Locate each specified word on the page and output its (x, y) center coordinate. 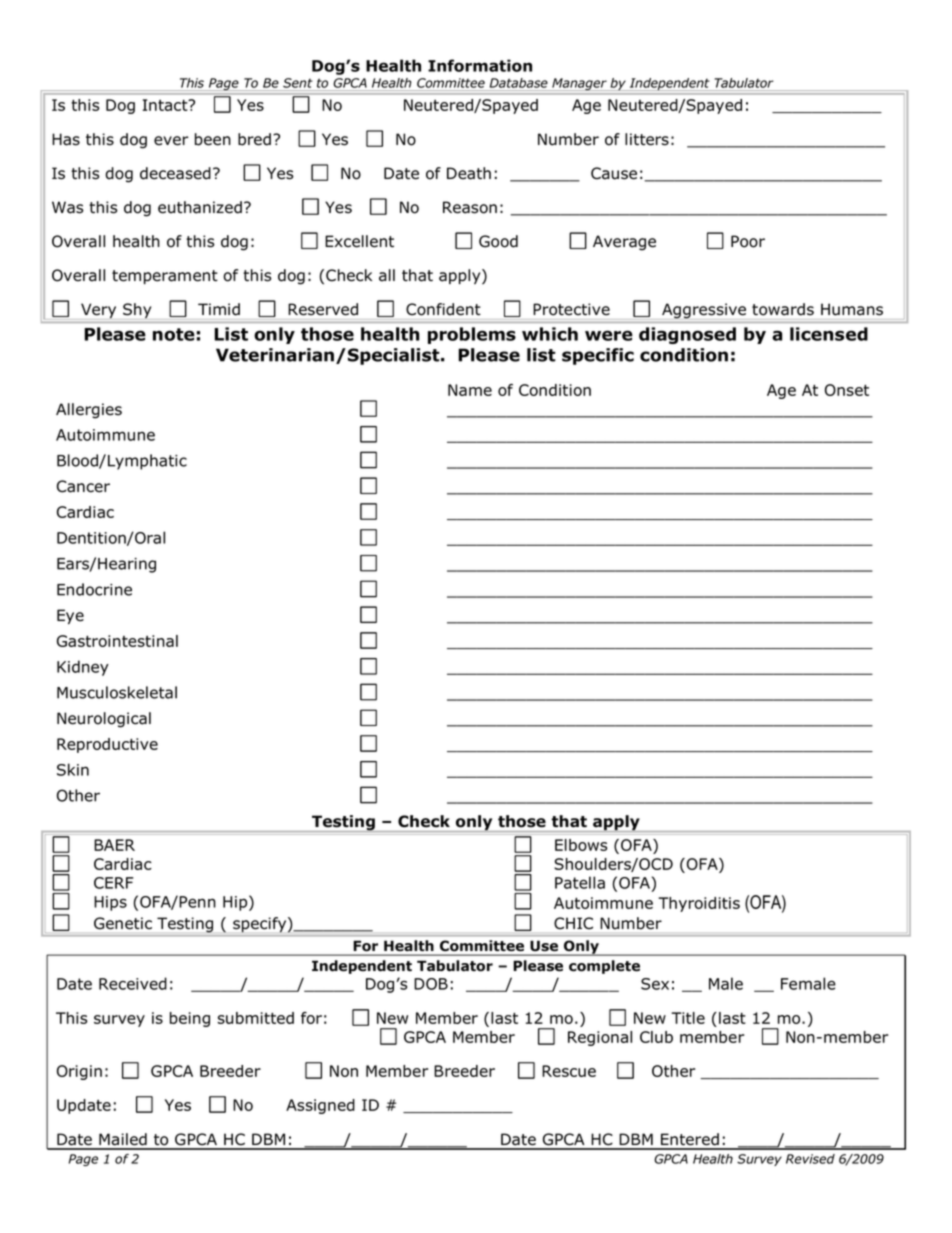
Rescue (569, 1071)
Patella (580, 882)
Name (470, 390)
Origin (79, 1072)
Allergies (89, 411)
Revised (810, 1159)
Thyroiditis (699, 904)
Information (480, 65)
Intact (166, 105)
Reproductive (107, 745)
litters (647, 139)
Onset (847, 390)
